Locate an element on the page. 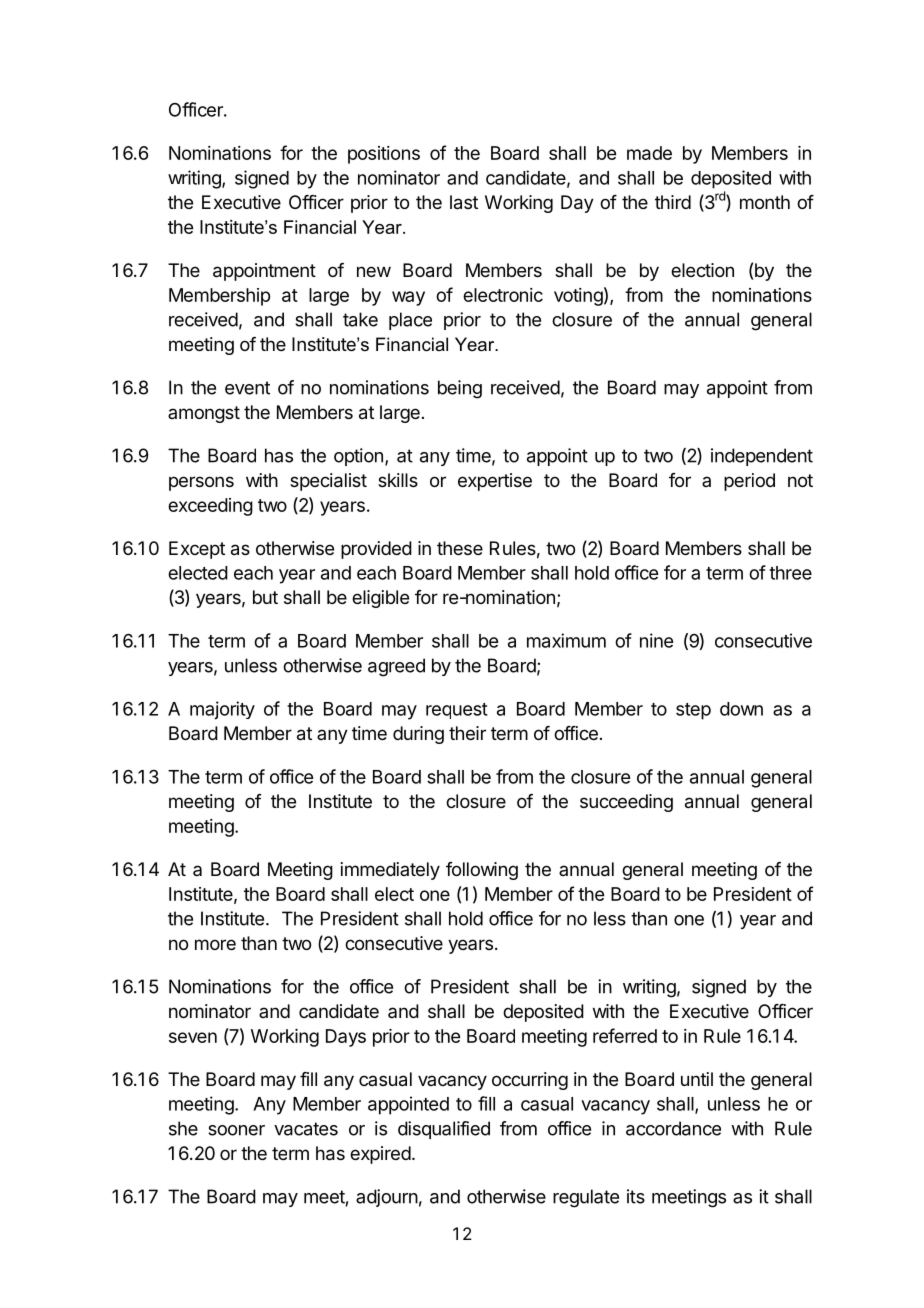 The image size is (924, 1308). three is located at coordinates (790, 573).
